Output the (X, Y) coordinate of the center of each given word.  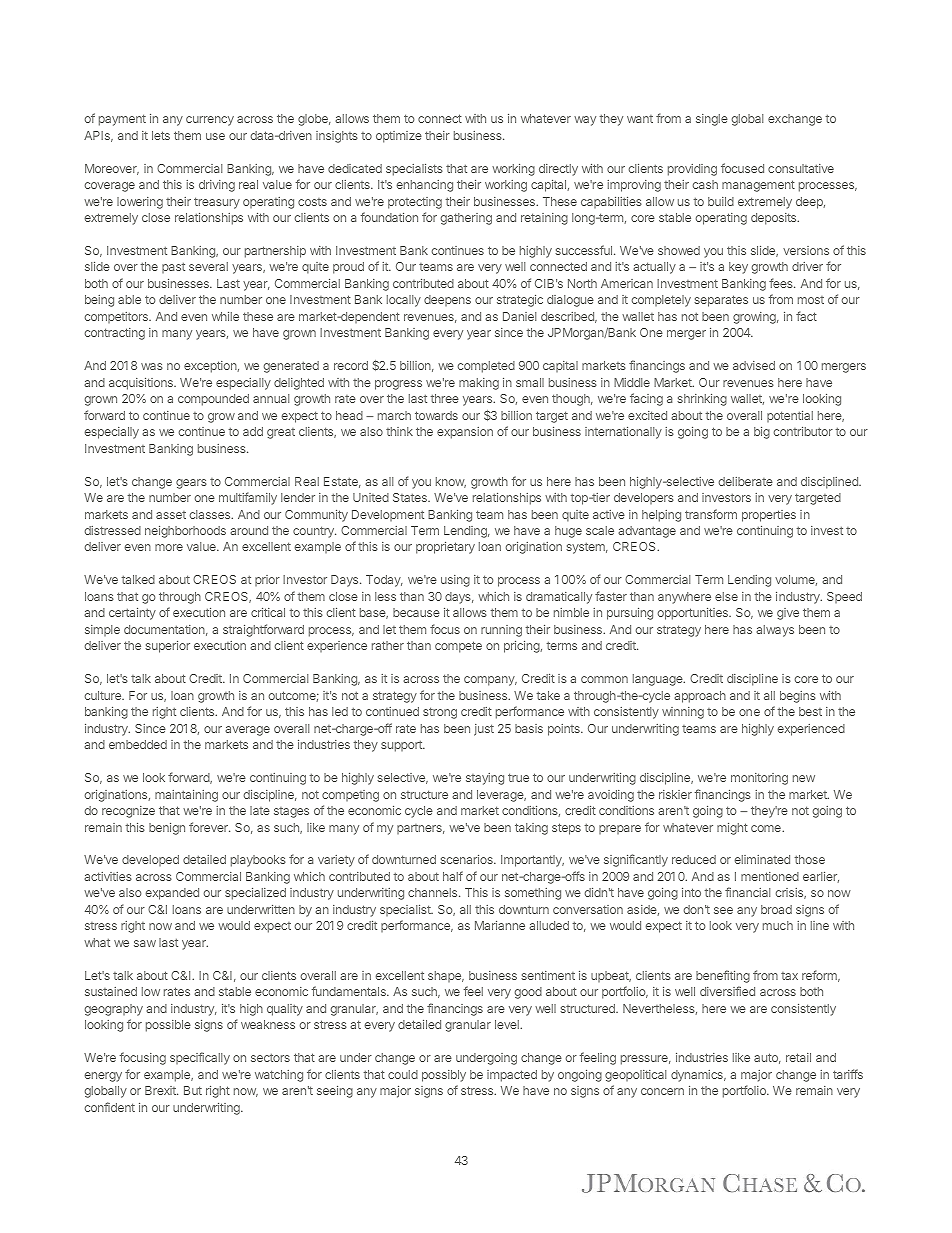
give (788, 614)
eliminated (762, 859)
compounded (213, 400)
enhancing (424, 186)
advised (754, 365)
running (501, 631)
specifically (200, 1058)
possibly (444, 1076)
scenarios (467, 859)
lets (161, 135)
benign (167, 829)
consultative (801, 168)
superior (167, 647)
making (479, 384)
